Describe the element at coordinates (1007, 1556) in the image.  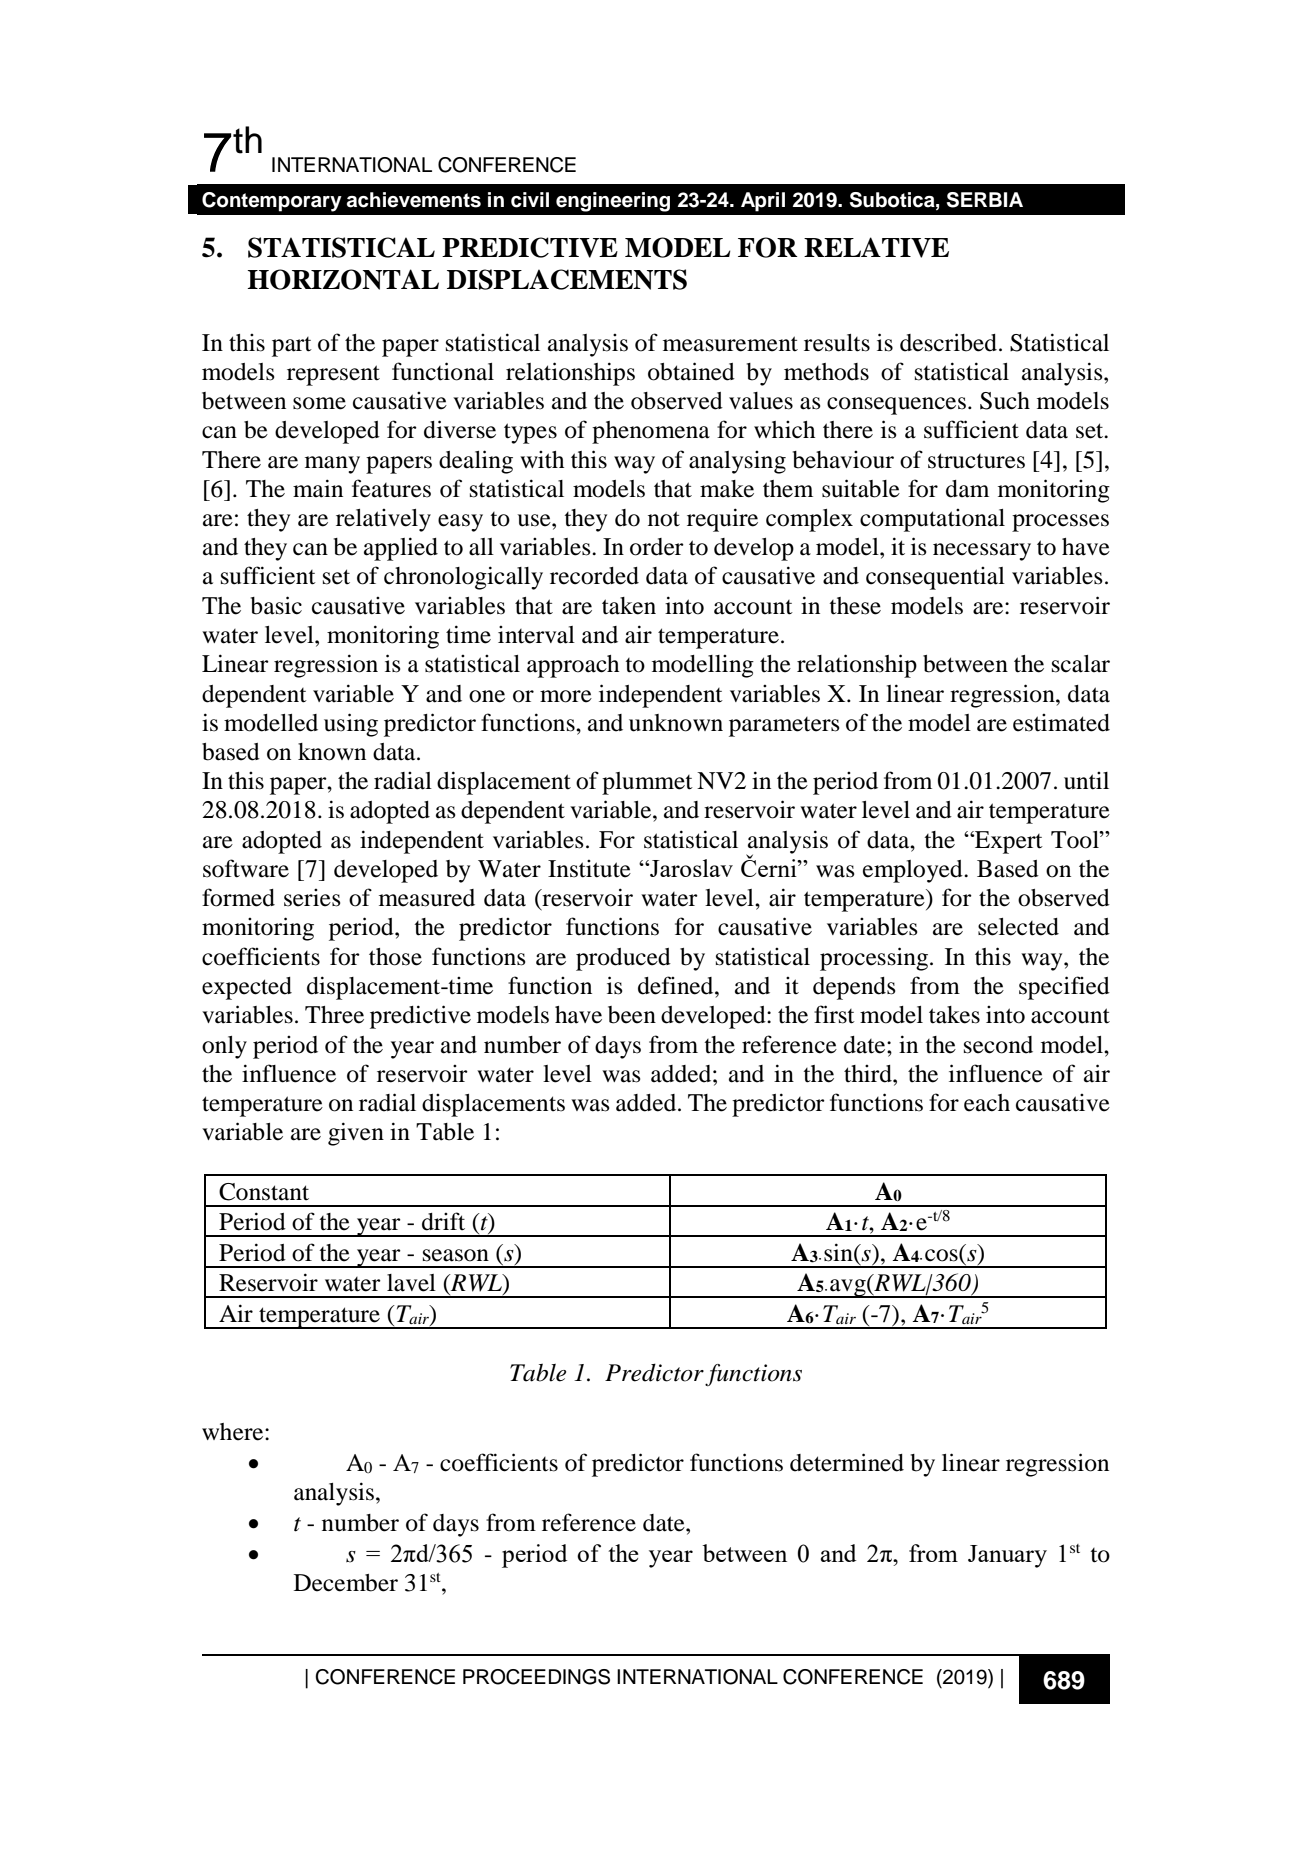
I see `January` at that location.
